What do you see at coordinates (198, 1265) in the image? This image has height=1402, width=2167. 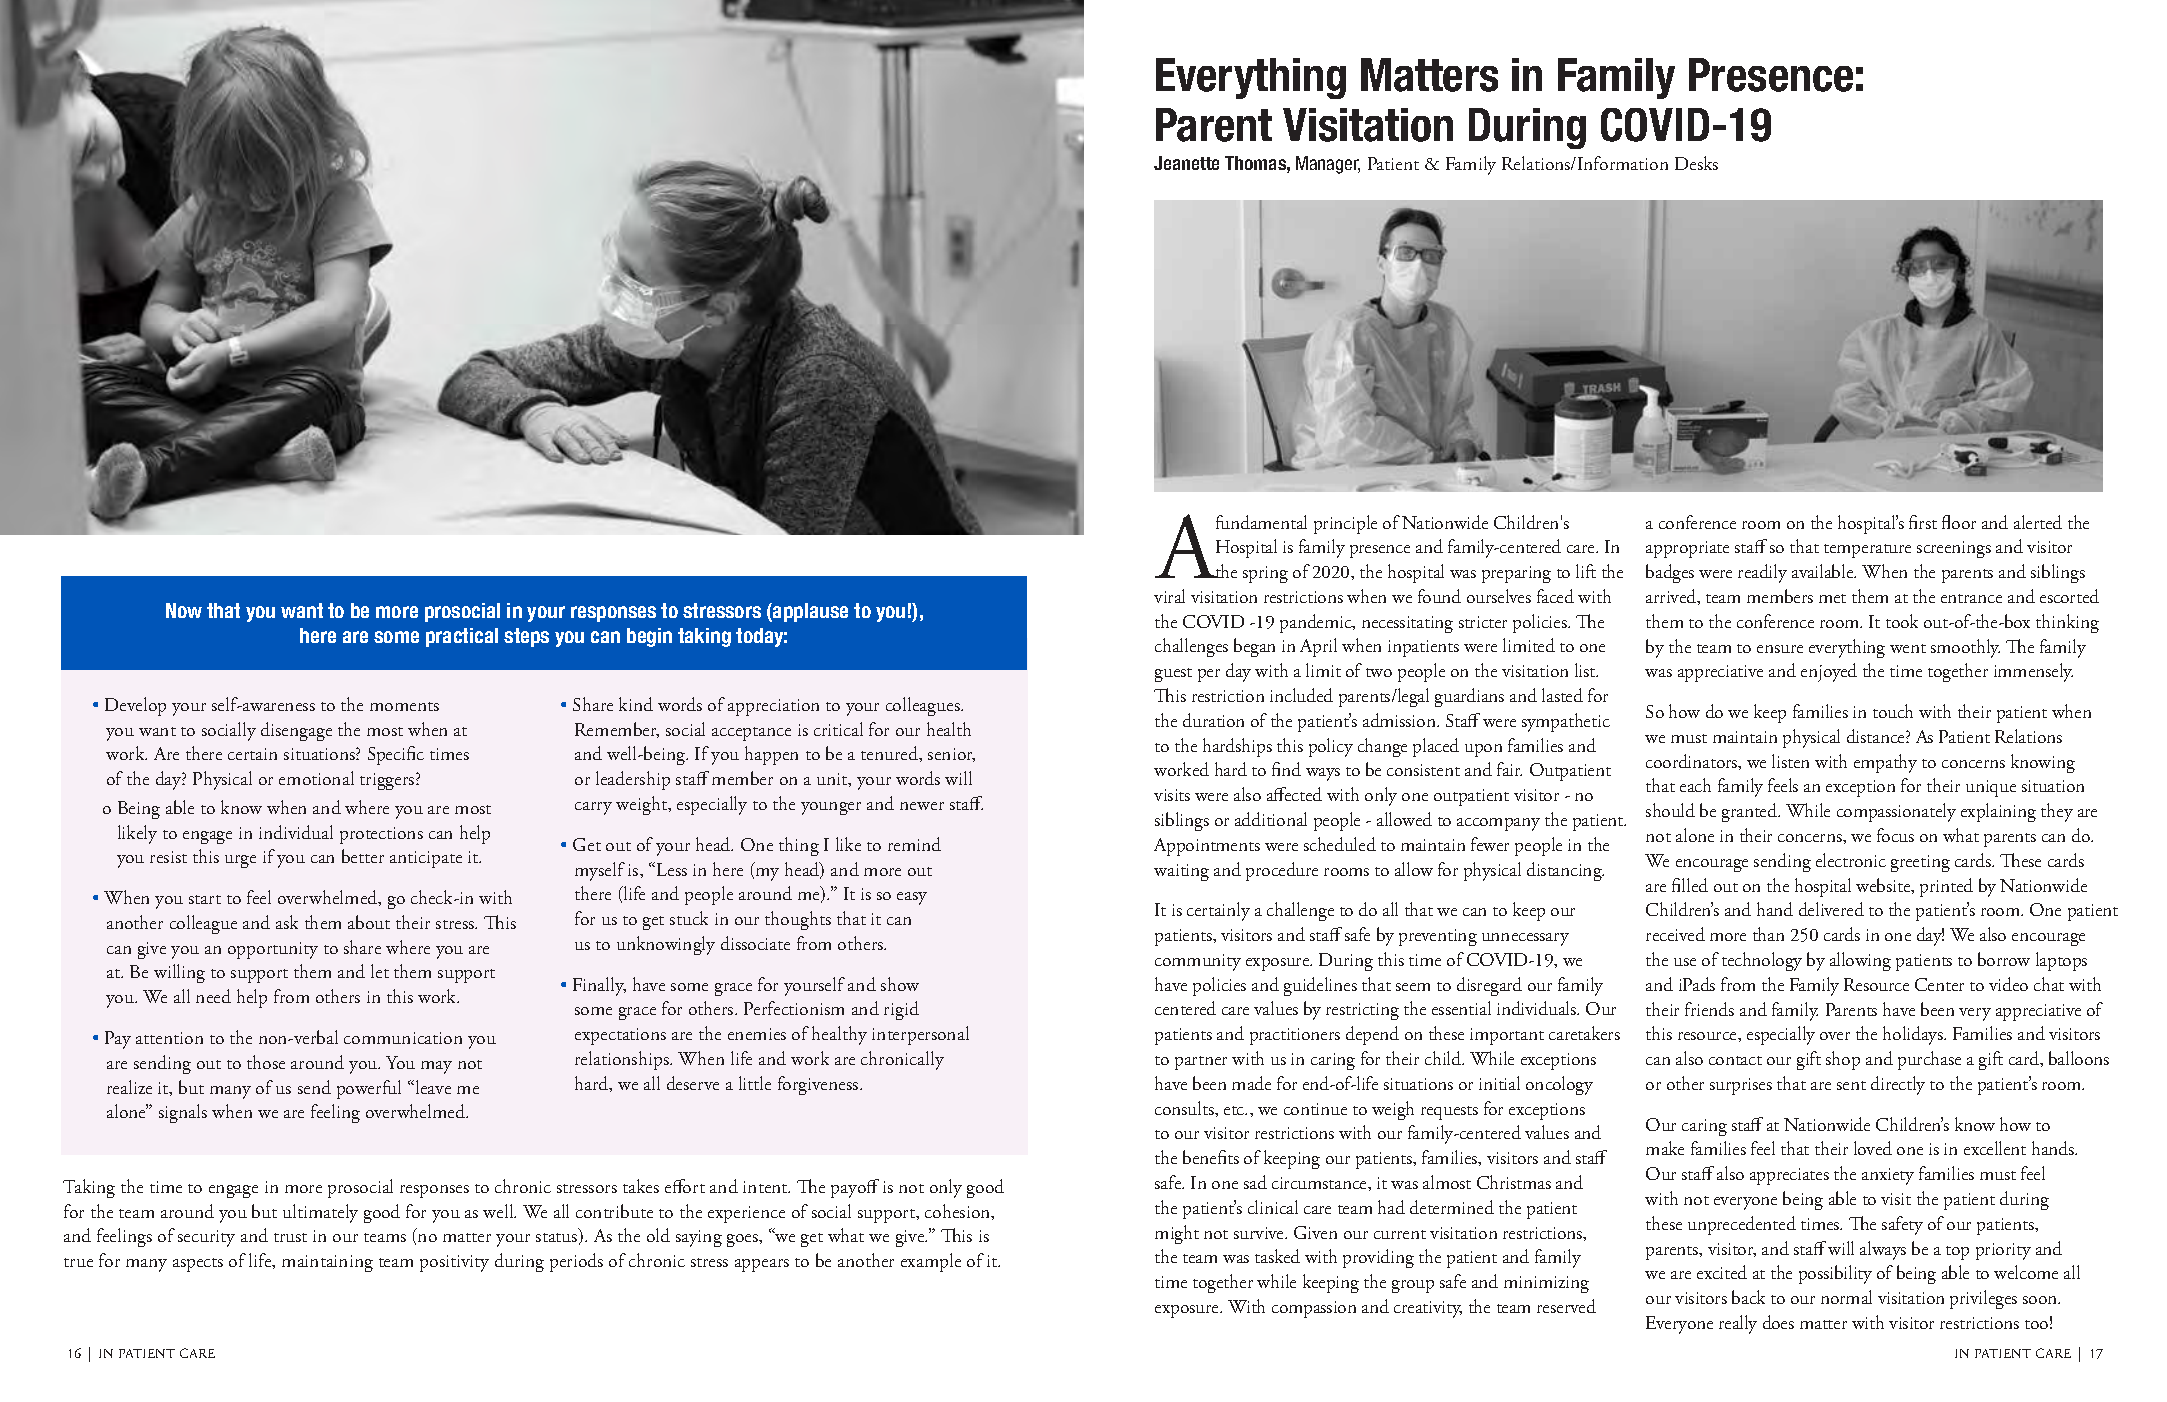 I see `aspects` at bounding box center [198, 1265].
